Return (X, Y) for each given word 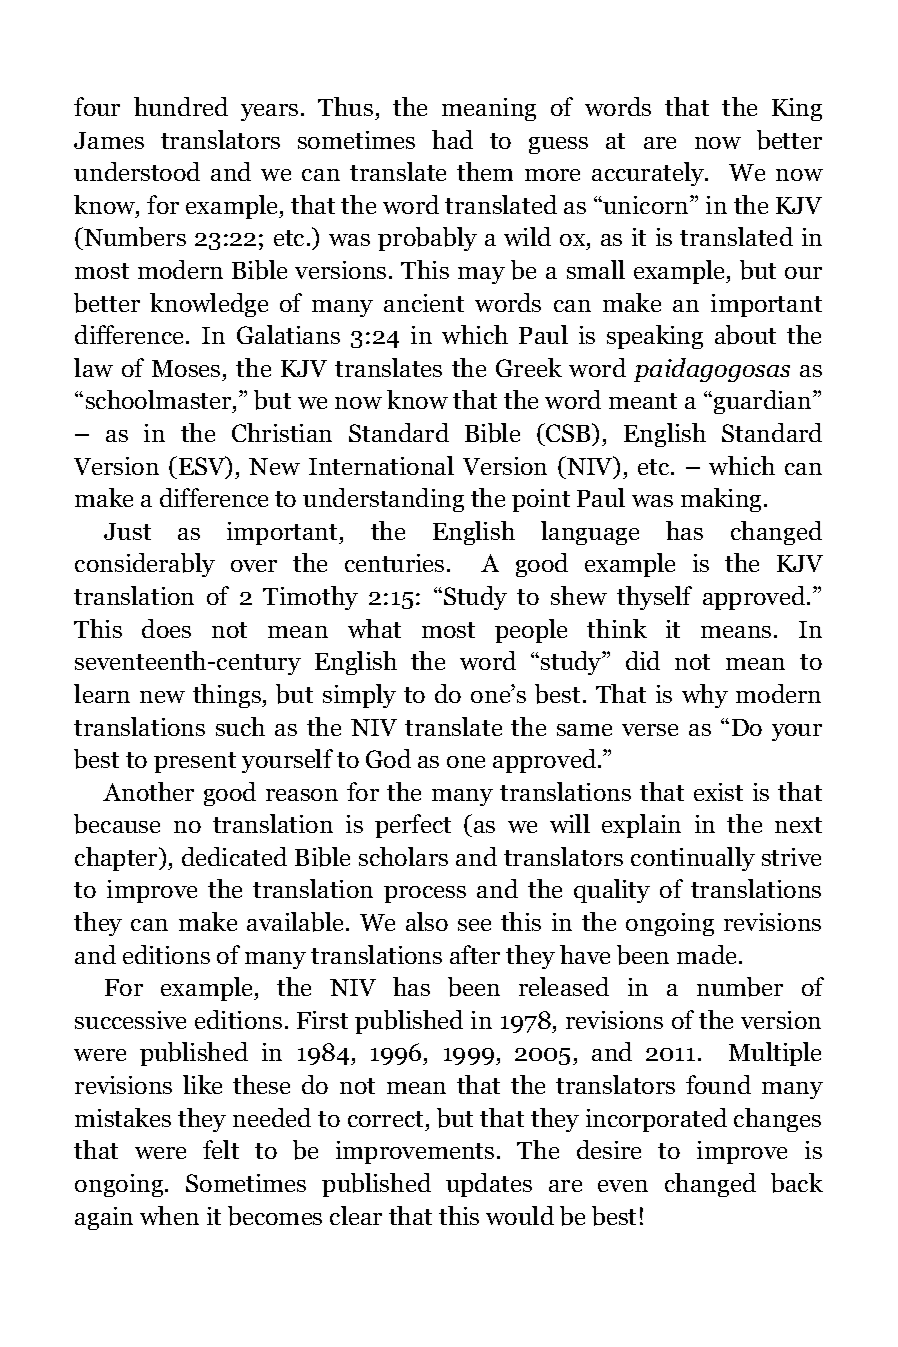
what (374, 628)
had (452, 139)
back (797, 1183)
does (166, 628)
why (705, 696)
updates (489, 1185)
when (169, 1215)
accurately (649, 174)
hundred (181, 106)
